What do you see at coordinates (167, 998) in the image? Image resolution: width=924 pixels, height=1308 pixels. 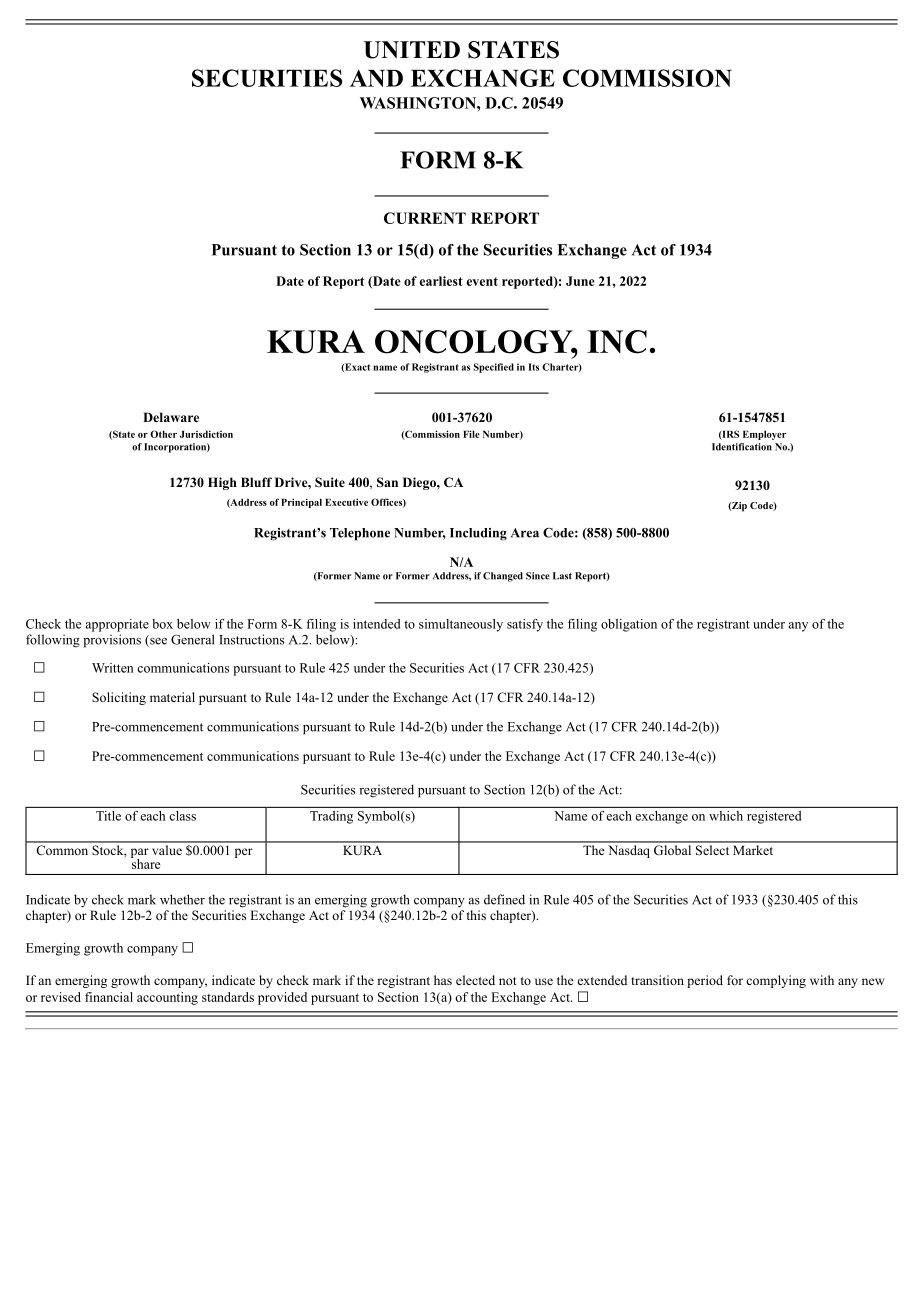 I see `accounting` at bounding box center [167, 998].
